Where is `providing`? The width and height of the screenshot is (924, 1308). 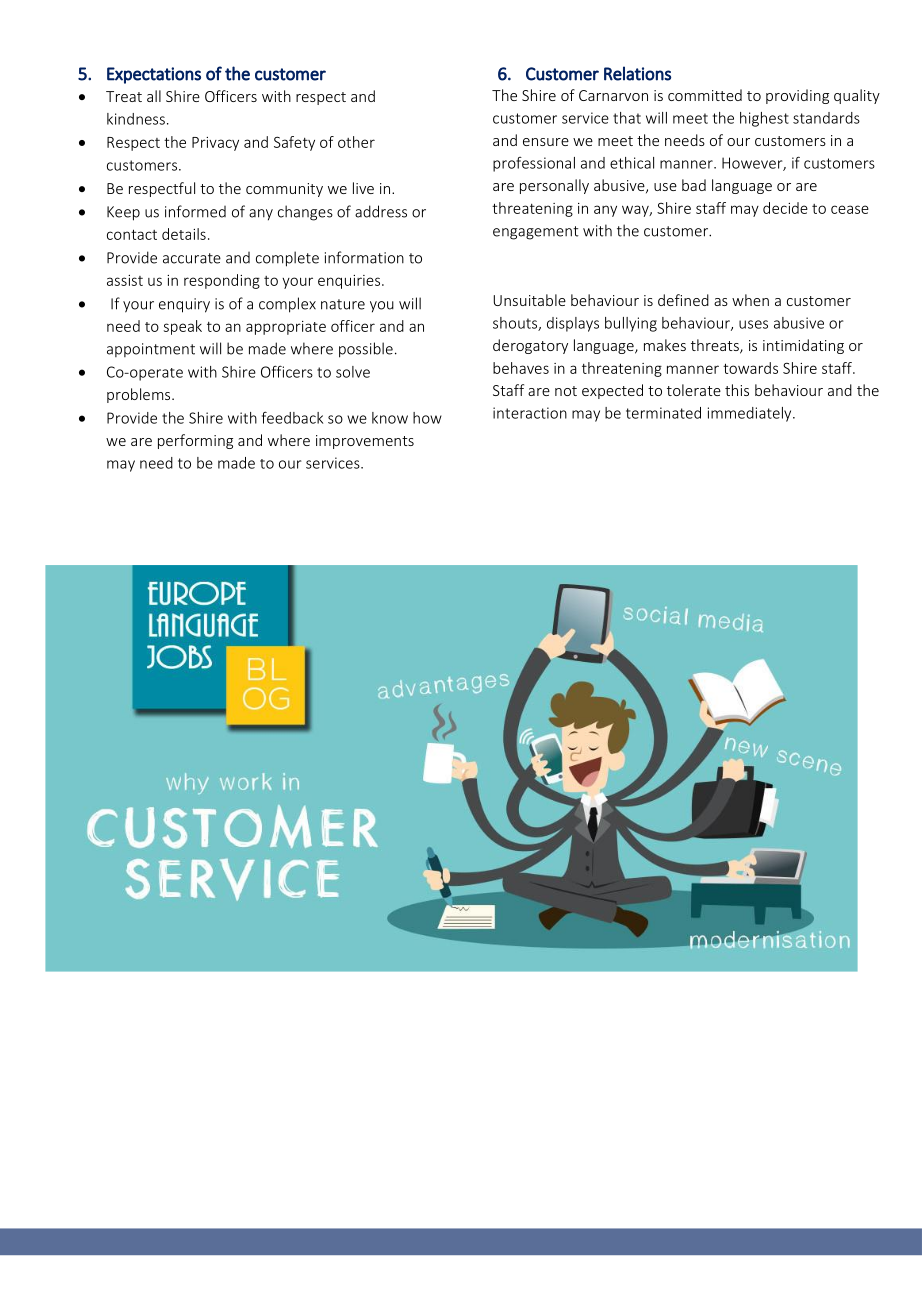 providing is located at coordinates (797, 96).
